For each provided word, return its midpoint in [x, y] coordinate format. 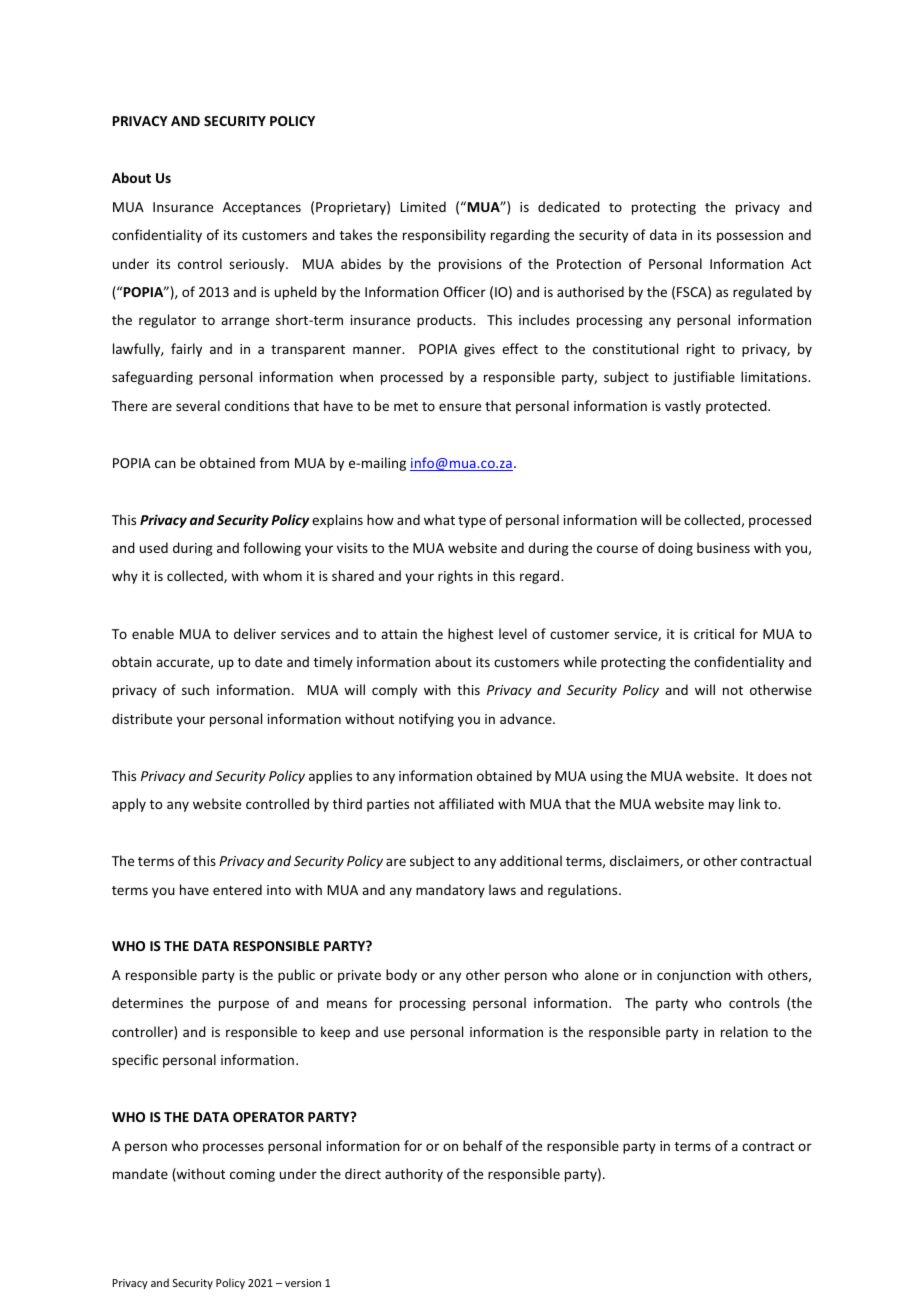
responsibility [444, 236]
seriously [258, 265]
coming [252, 1175]
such [195, 689]
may [721, 806]
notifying [426, 720]
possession [750, 236]
